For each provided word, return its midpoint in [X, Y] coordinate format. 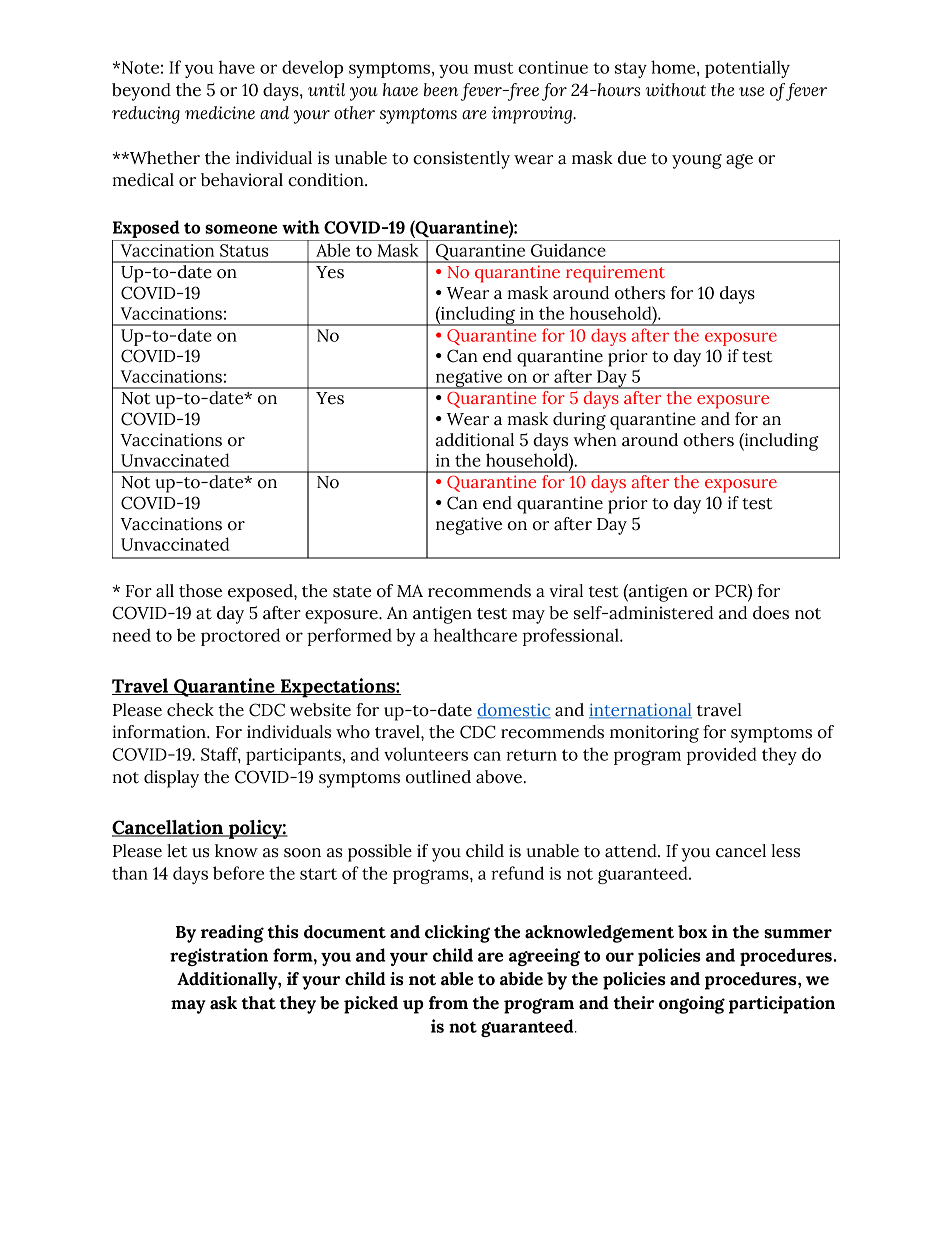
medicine [220, 112]
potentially [747, 69]
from [448, 1003]
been [441, 89]
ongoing [692, 1005]
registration [219, 957]
